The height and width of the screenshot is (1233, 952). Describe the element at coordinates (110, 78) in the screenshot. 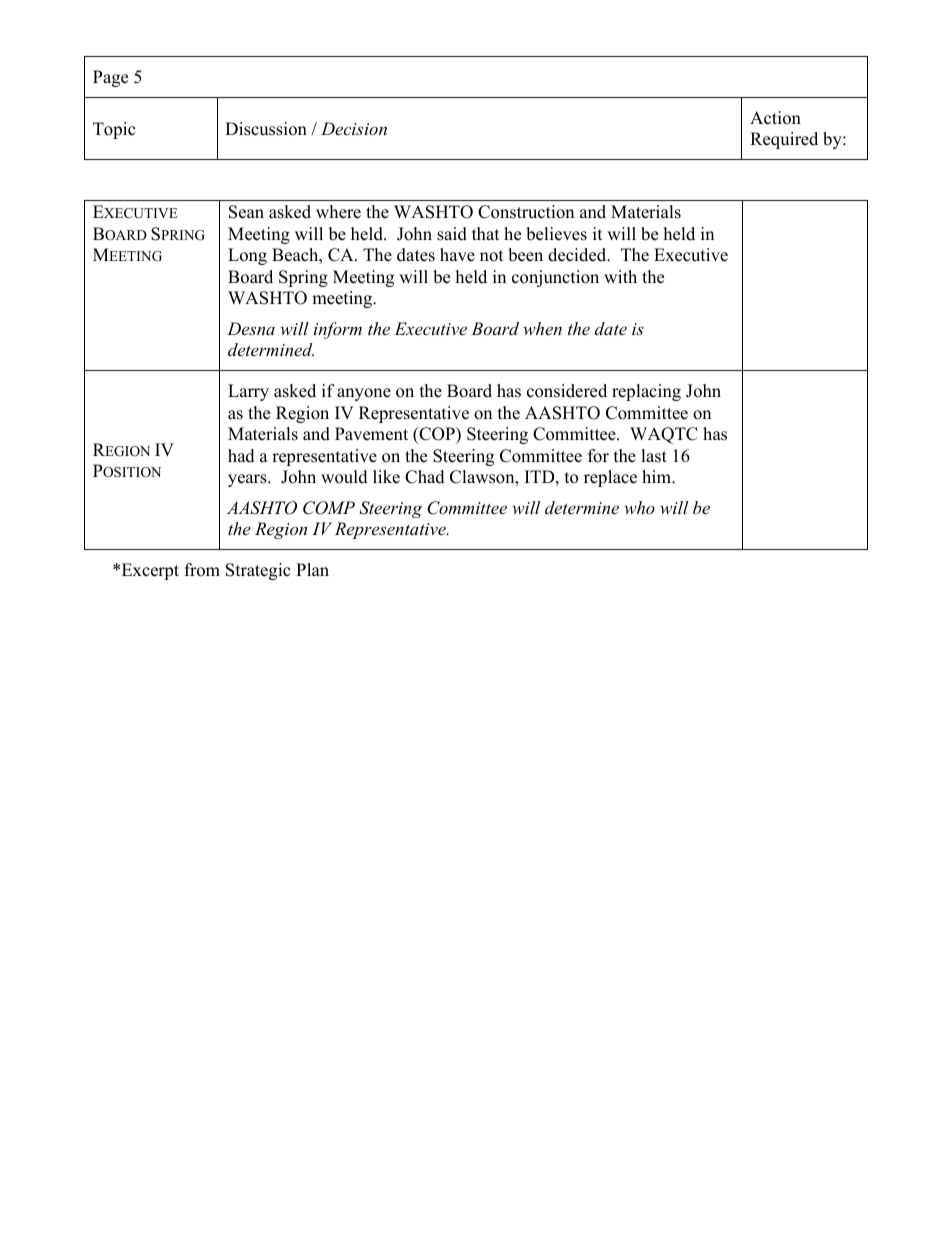

I see `Page` at that location.
